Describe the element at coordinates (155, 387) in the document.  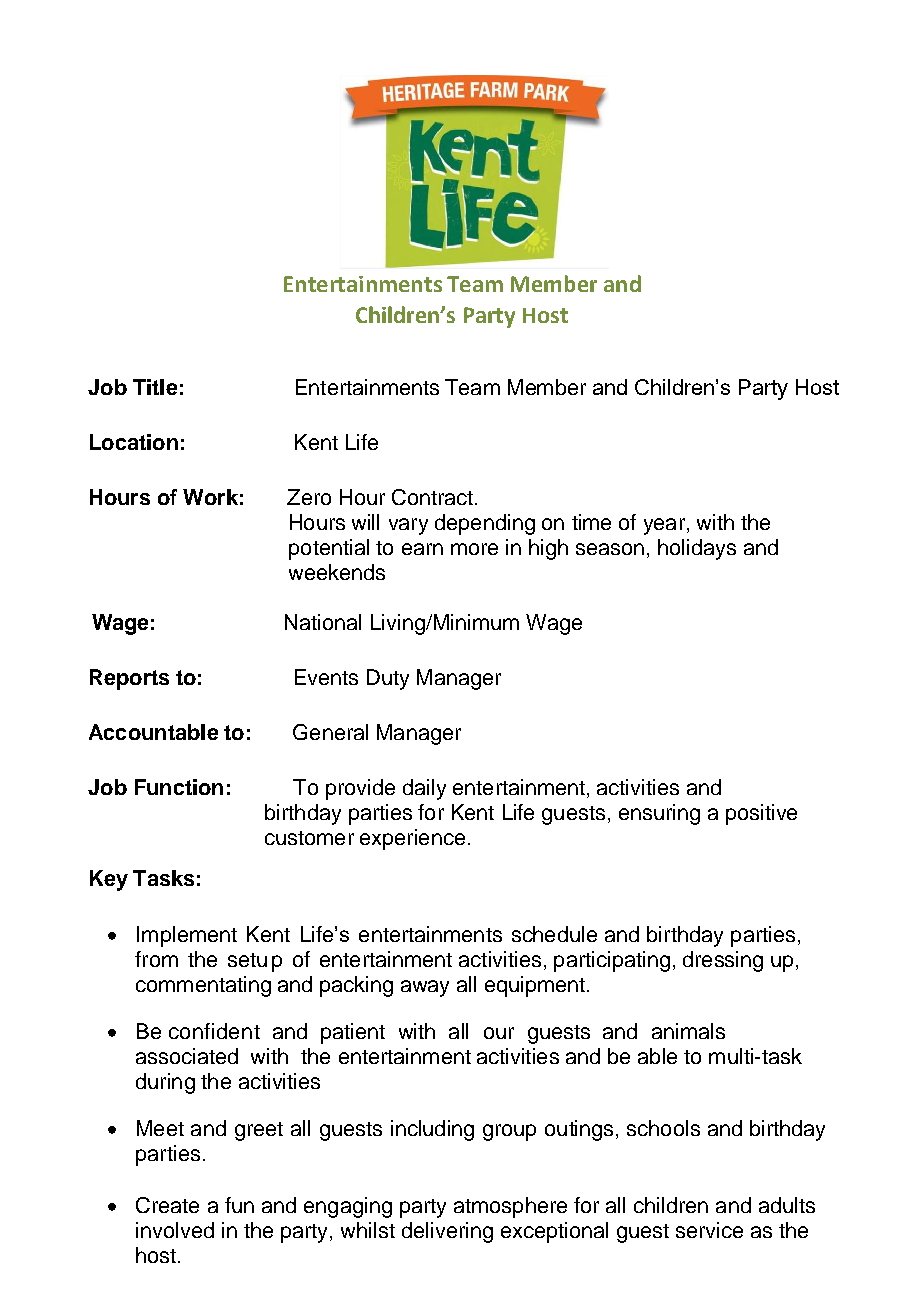
I see `Title` at that location.
